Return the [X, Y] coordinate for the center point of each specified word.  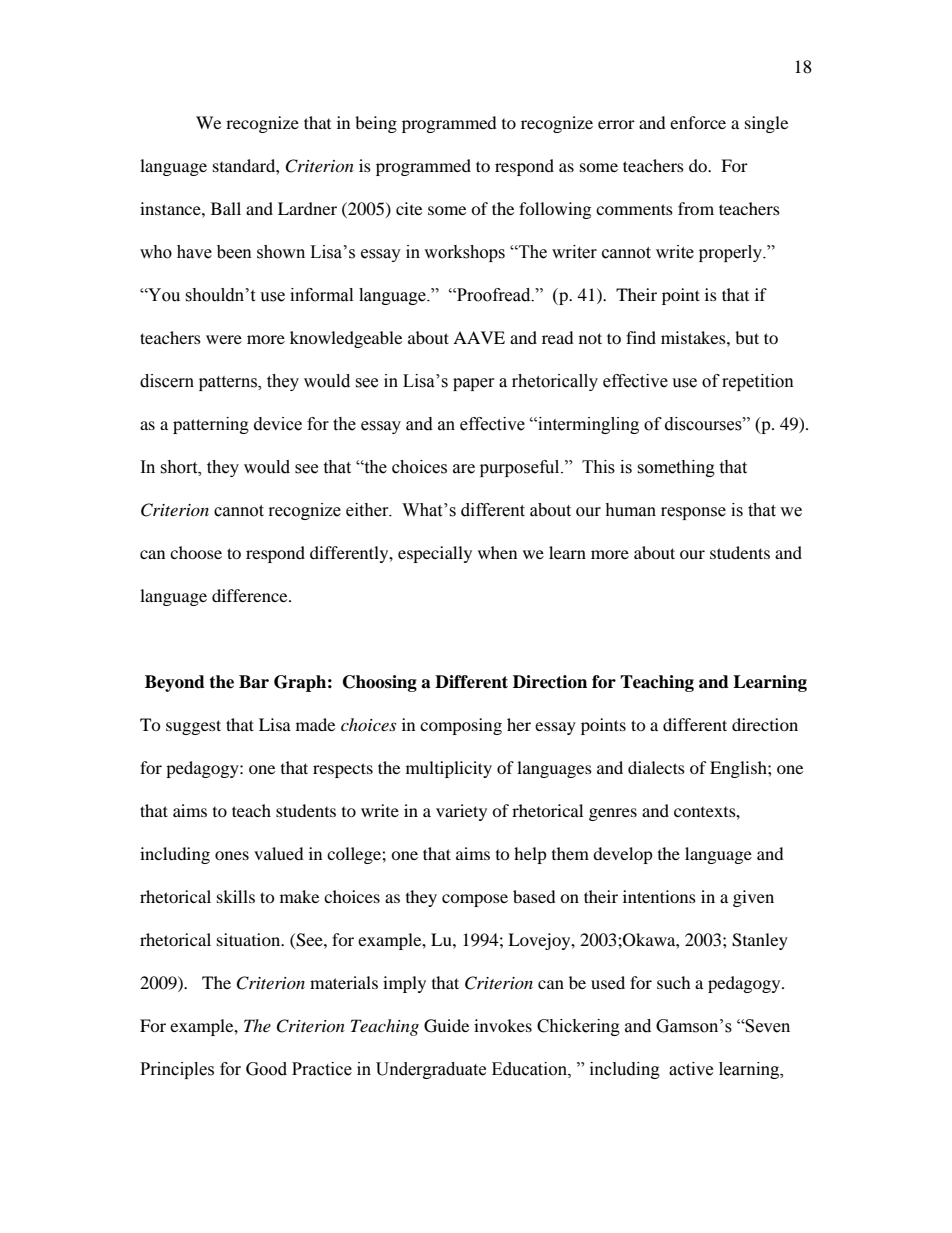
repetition [758, 382]
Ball [226, 208]
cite [409, 208]
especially [435, 554]
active [691, 1069]
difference [251, 595]
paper [474, 384]
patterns [229, 383]
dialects [656, 767]
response [693, 513]
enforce [698, 122]
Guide [446, 1026]
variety [461, 812]
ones [232, 855]
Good [266, 1069]
